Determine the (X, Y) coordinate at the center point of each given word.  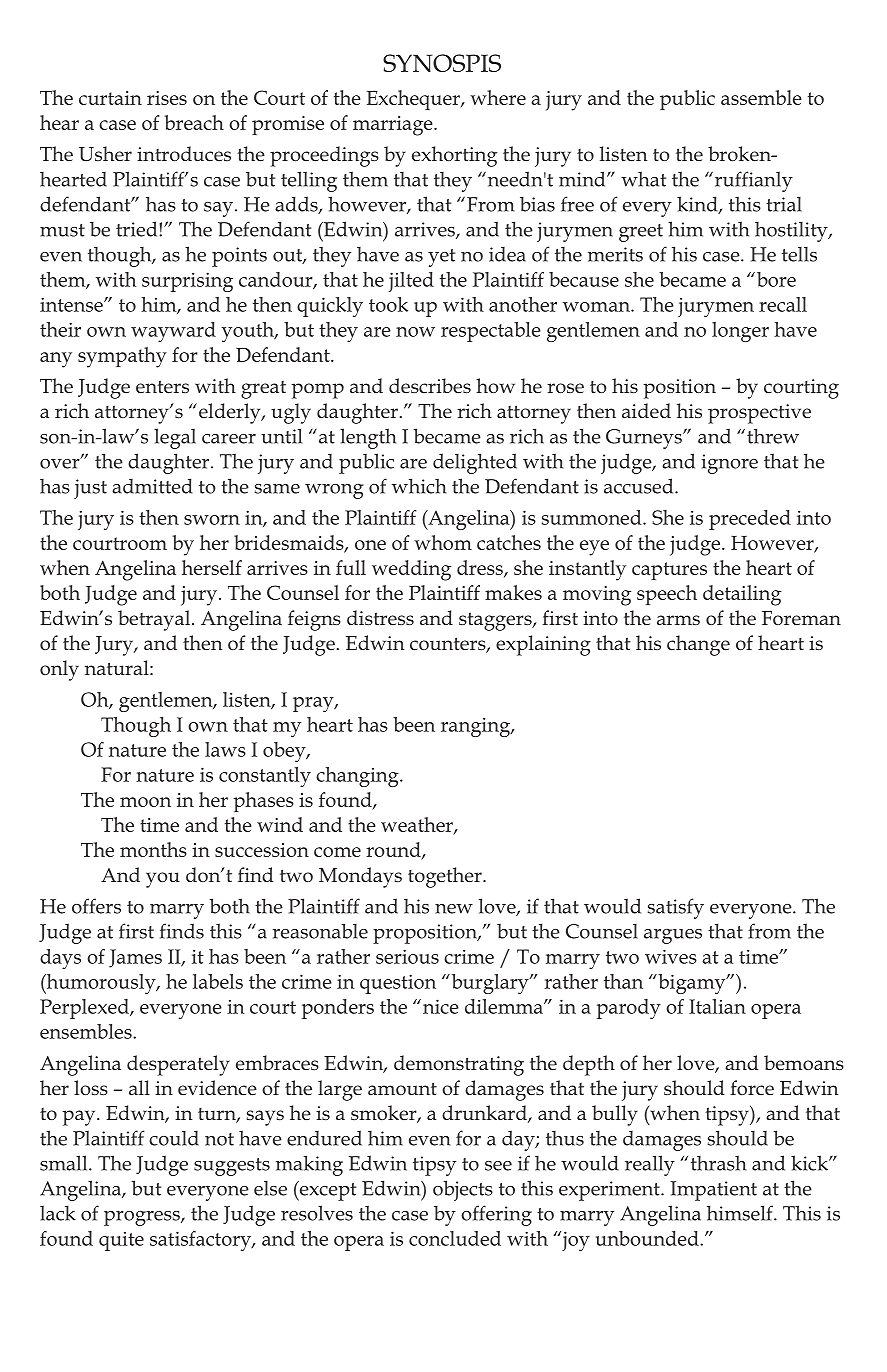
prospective (759, 414)
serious (407, 956)
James (135, 958)
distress (380, 618)
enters (162, 387)
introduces (184, 154)
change (698, 645)
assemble (761, 97)
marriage (394, 126)
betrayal (154, 620)
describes (430, 386)
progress (143, 1218)
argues (673, 936)
